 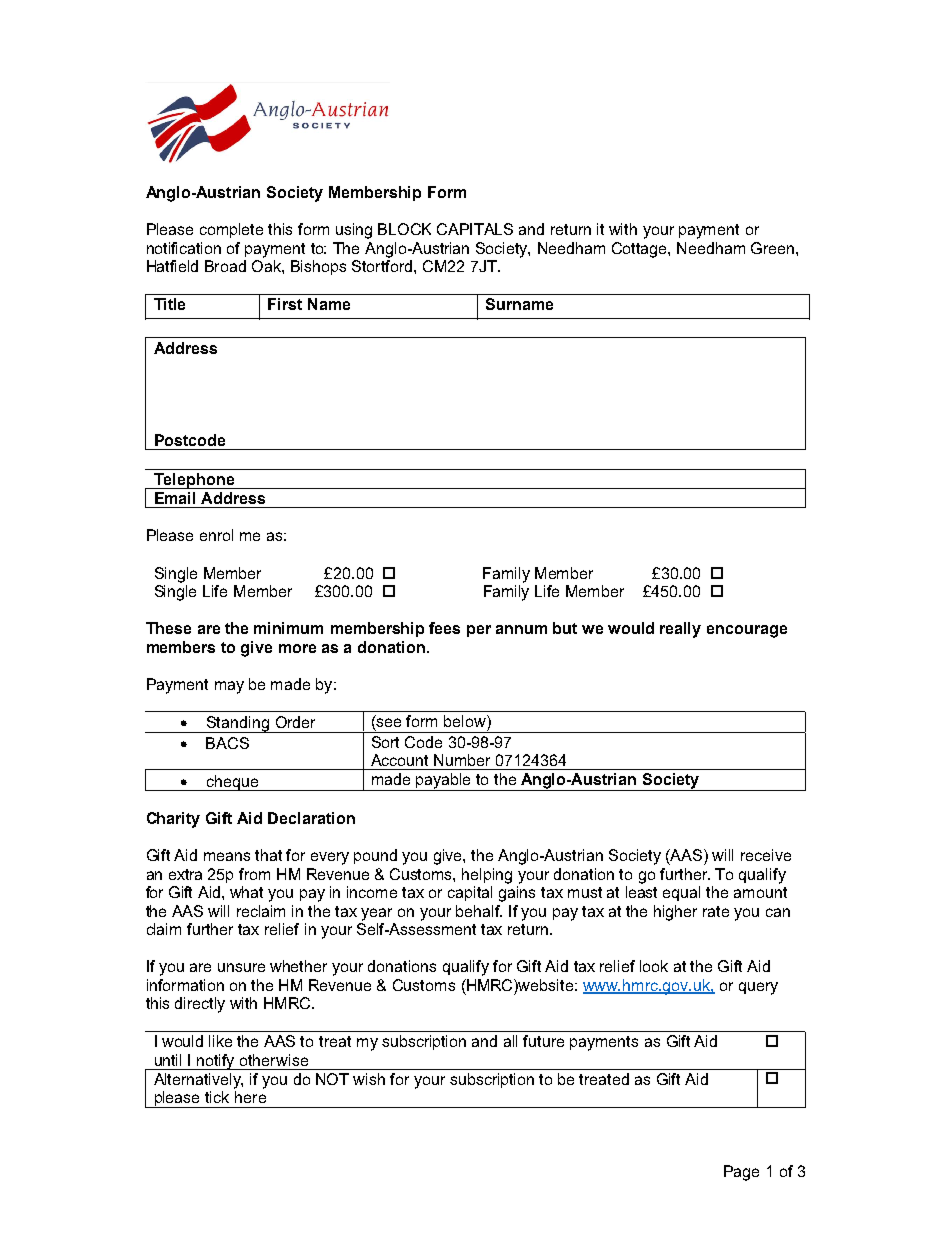 I want to click on behalf, so click(x=479, y=911).
